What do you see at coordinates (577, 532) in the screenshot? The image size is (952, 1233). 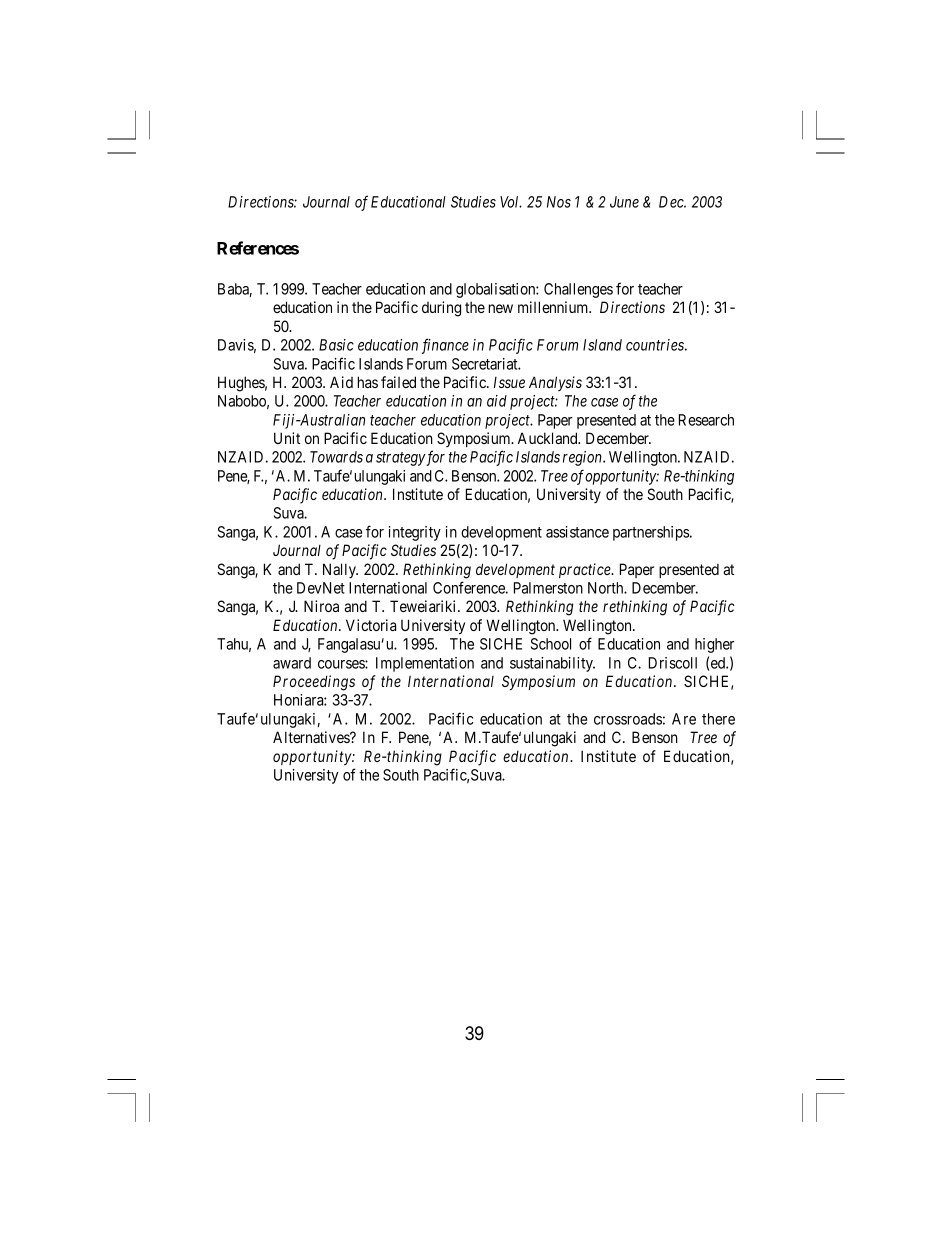 I see `assistance` at bounding box center [577, 532].
